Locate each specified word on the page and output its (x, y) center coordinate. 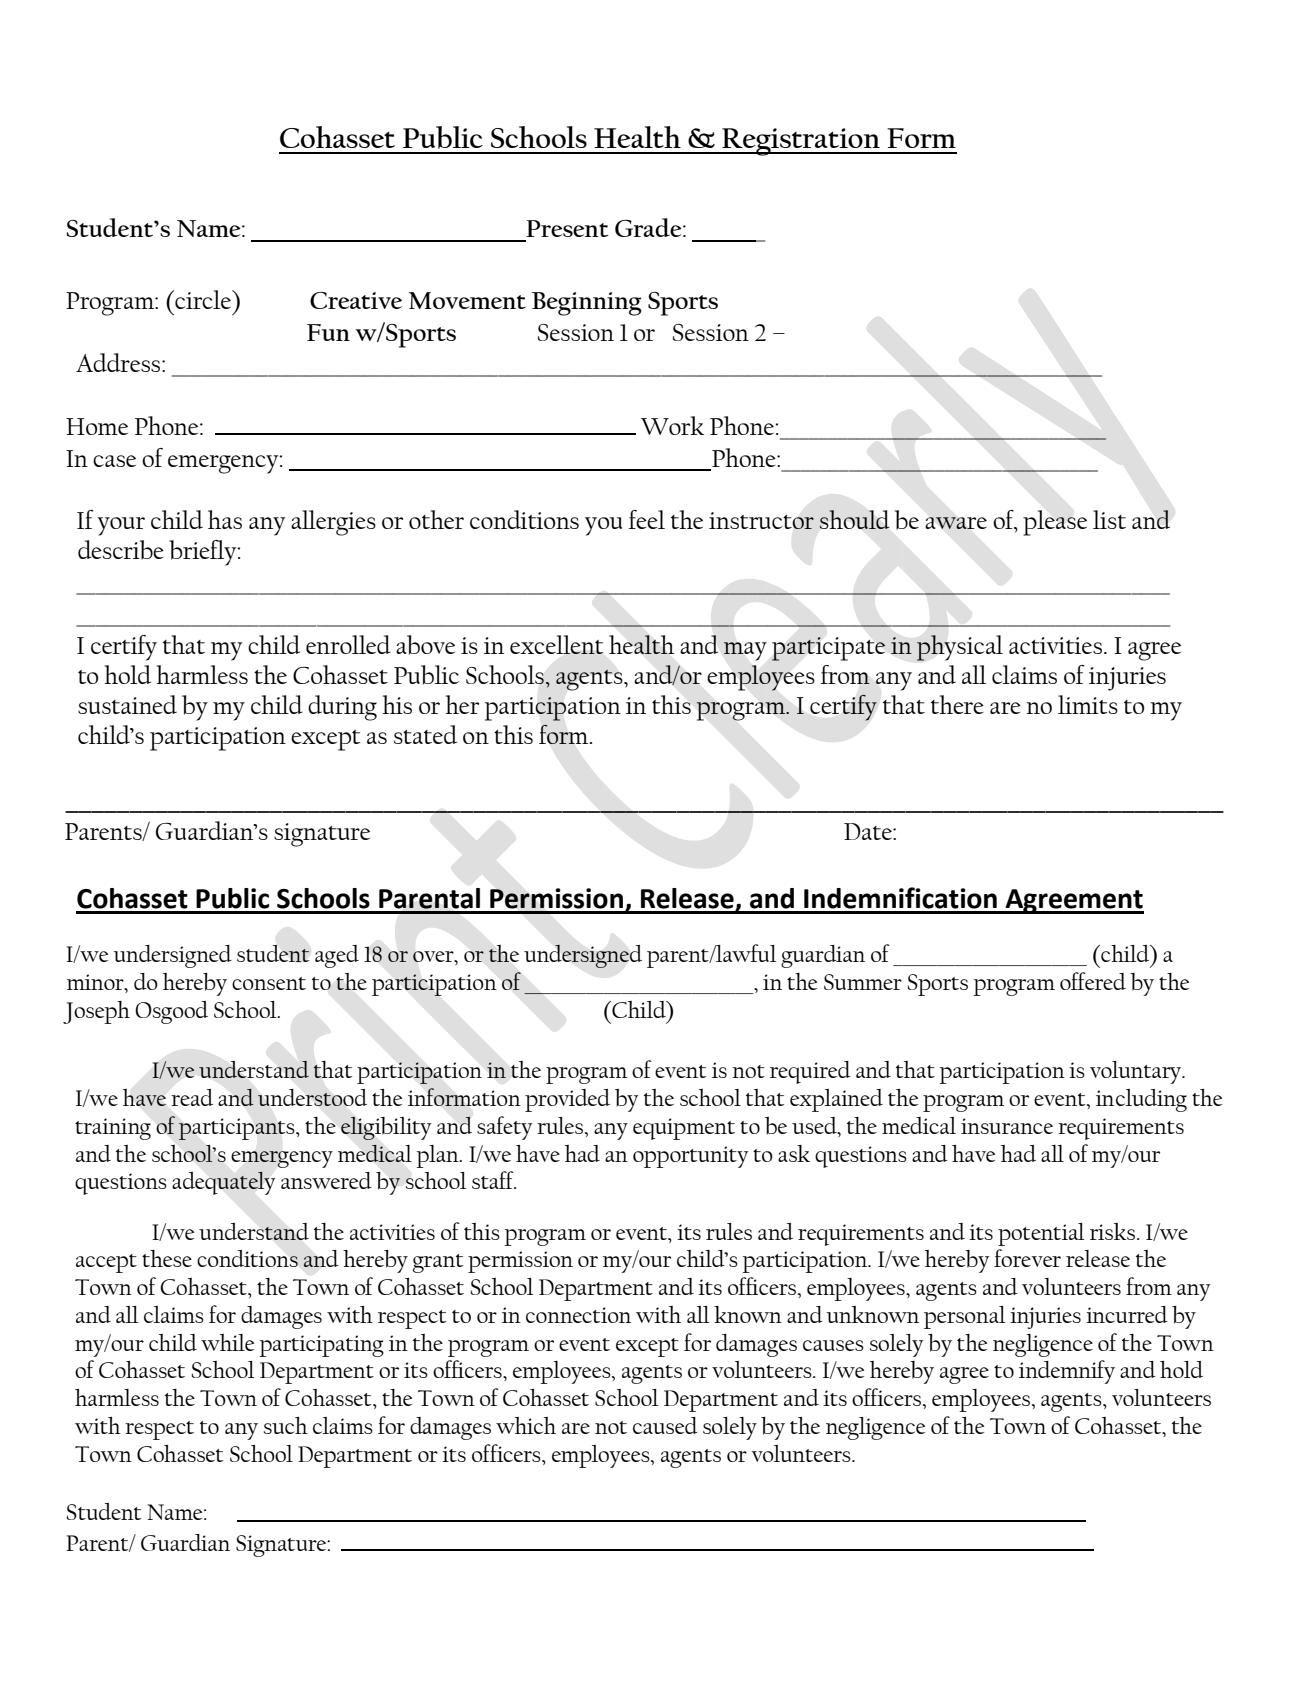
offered (1093, 981)
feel (647, 519)
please (1055, 523)
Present (567, 228)
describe (121, 550)
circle (203, 299)
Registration (801, 142)
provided (567, 1100)
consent (269, 983)
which (526, 1425)
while (227, 1342)
